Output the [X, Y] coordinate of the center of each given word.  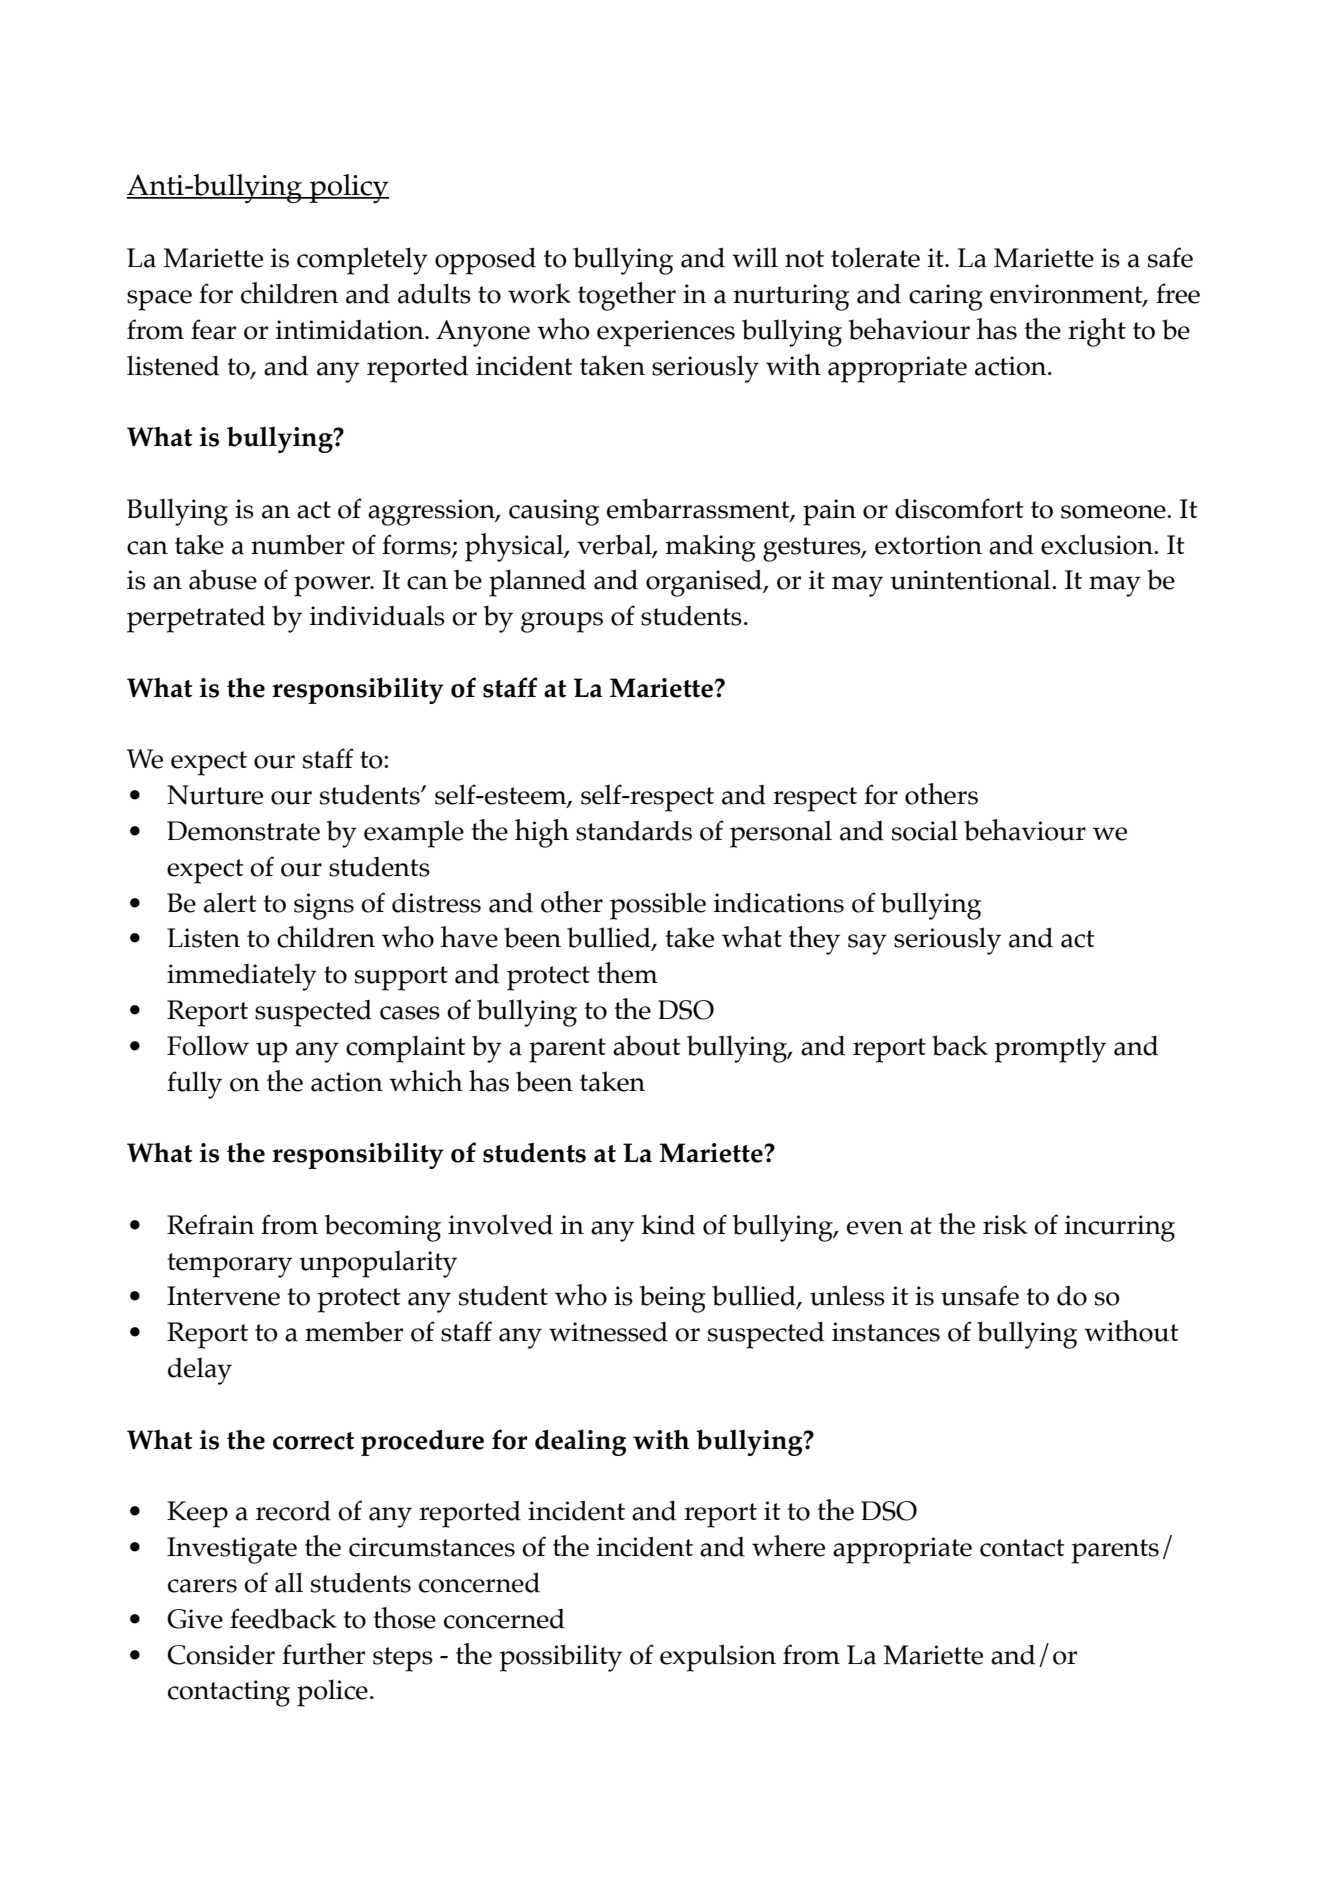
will [755, 257]
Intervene [223, 1296]
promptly [1050, 1049]
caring [946, 297]
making [710, 548]
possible [658, 906]
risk [1005, 1224]
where [788, 1546]
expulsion [718, 1658]
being [673, 1299]
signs [324, 906]
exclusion [1098, 544]
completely [362, 261]
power [333, 586]
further [323, 1654]
